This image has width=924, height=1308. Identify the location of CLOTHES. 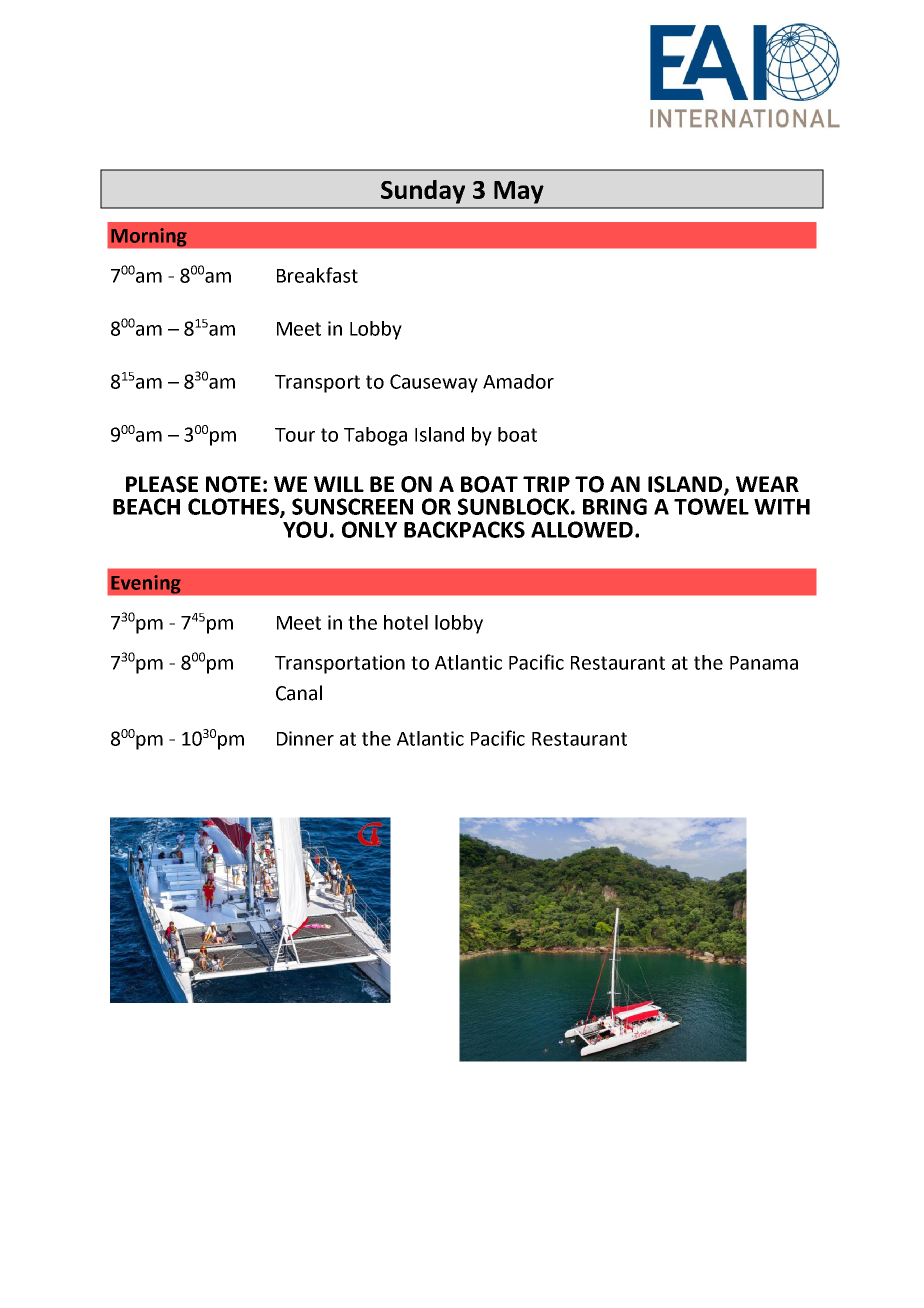
(234, 507).
